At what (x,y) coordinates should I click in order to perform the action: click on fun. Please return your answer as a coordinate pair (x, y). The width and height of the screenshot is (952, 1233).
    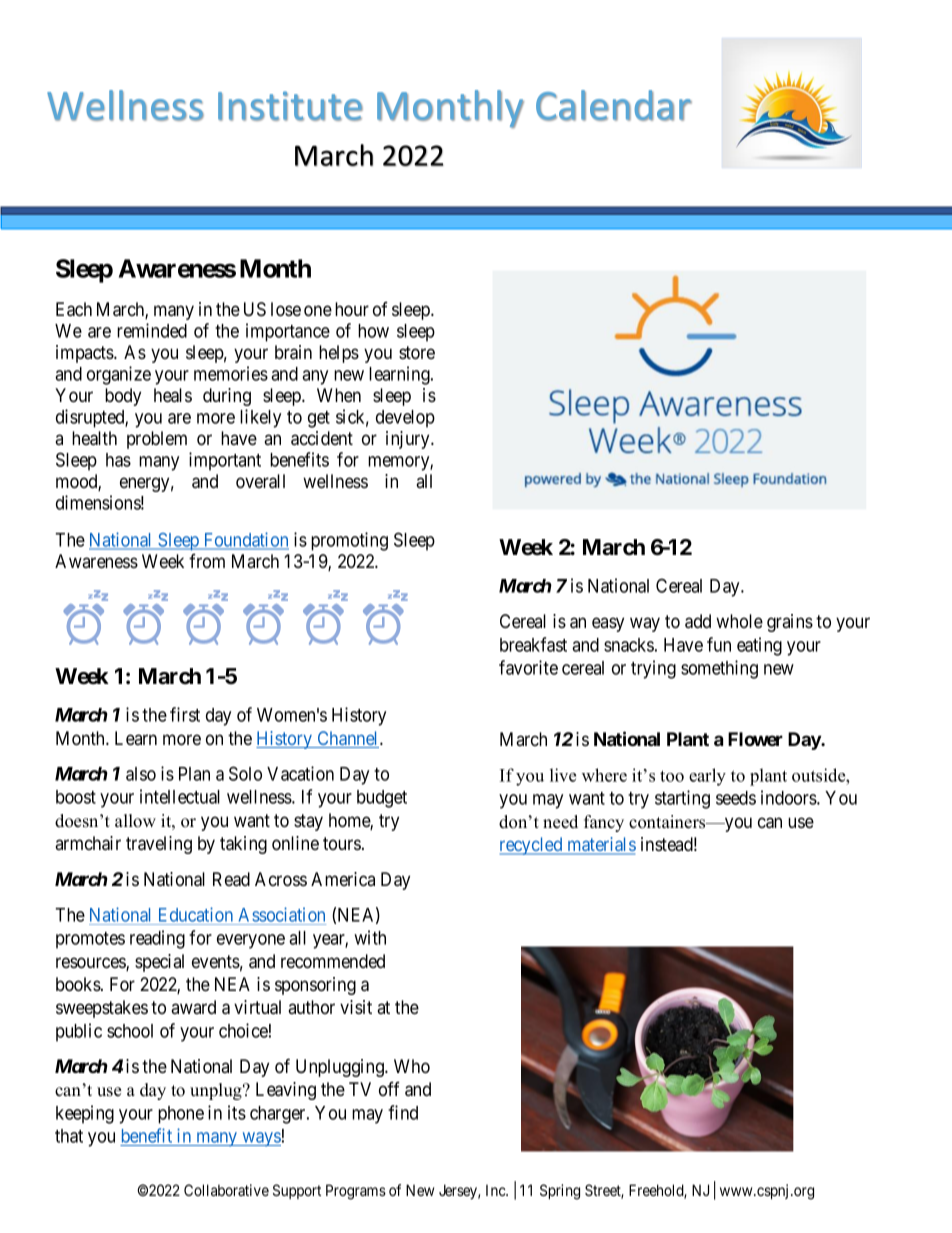
    Looking at the image, I should click on (719, 644).
